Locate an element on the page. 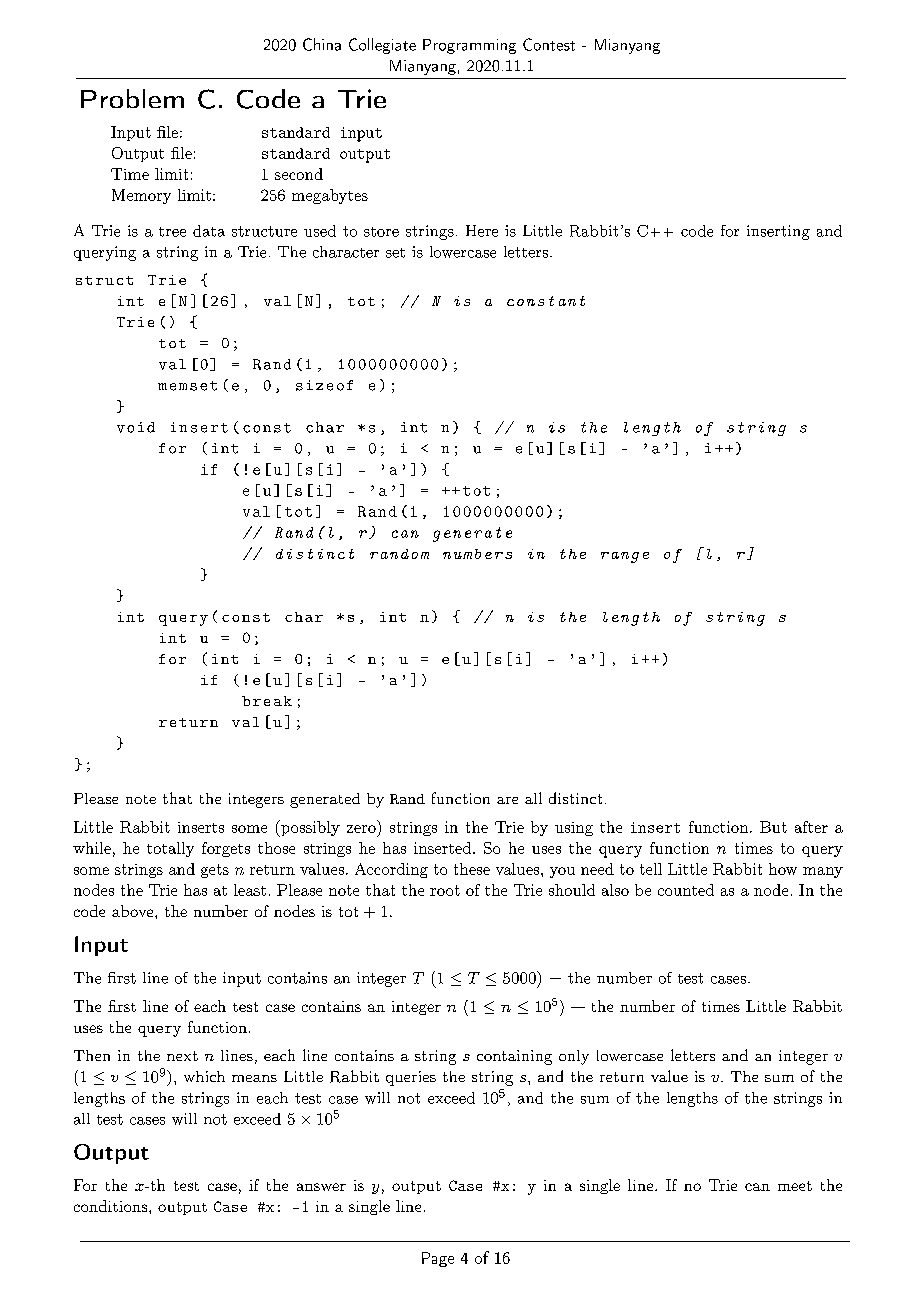 The height and width of the page is (1308, 924). above is located at coordinates (134, 911).
